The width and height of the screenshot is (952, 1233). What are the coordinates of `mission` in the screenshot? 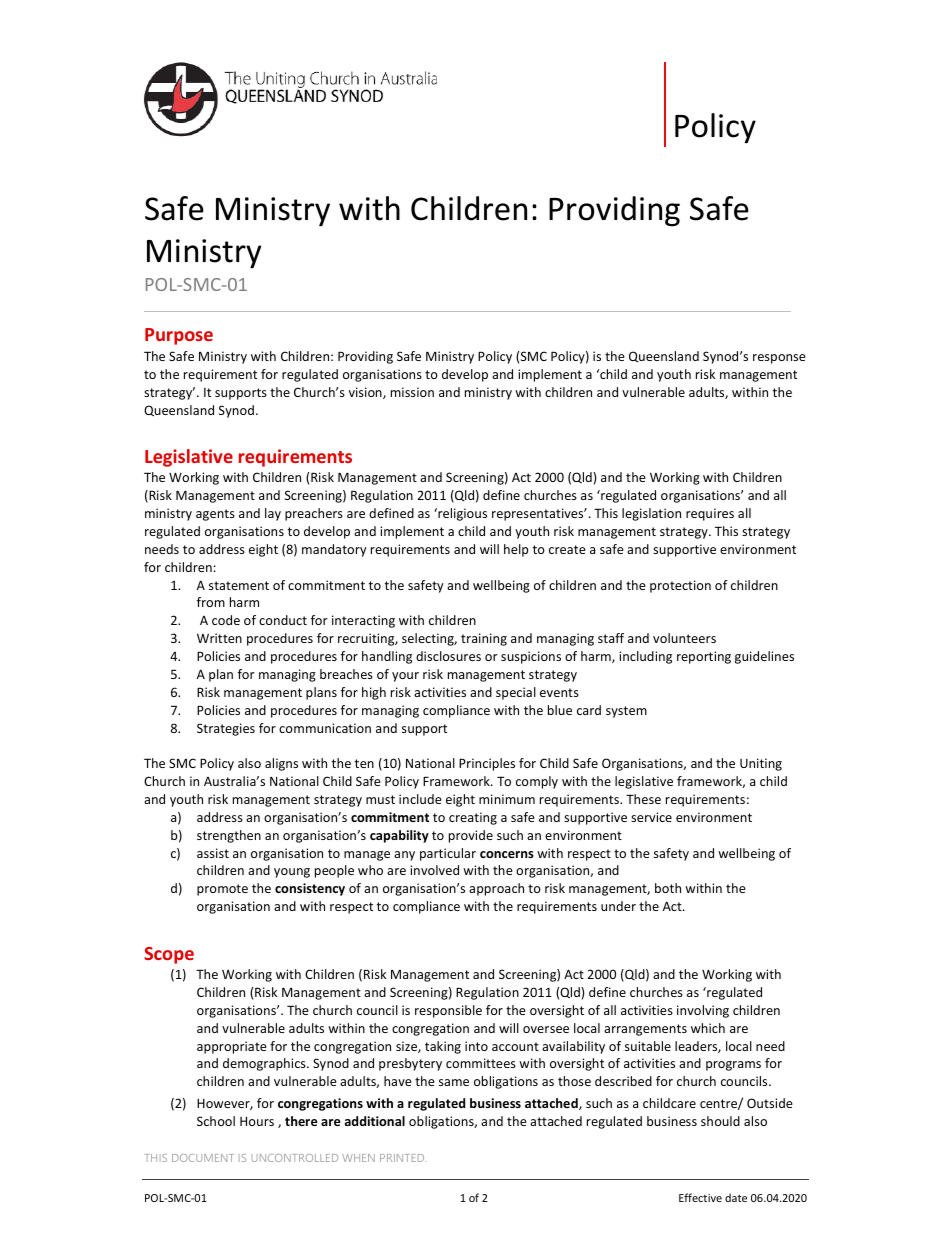 It's located at (412, 392).
